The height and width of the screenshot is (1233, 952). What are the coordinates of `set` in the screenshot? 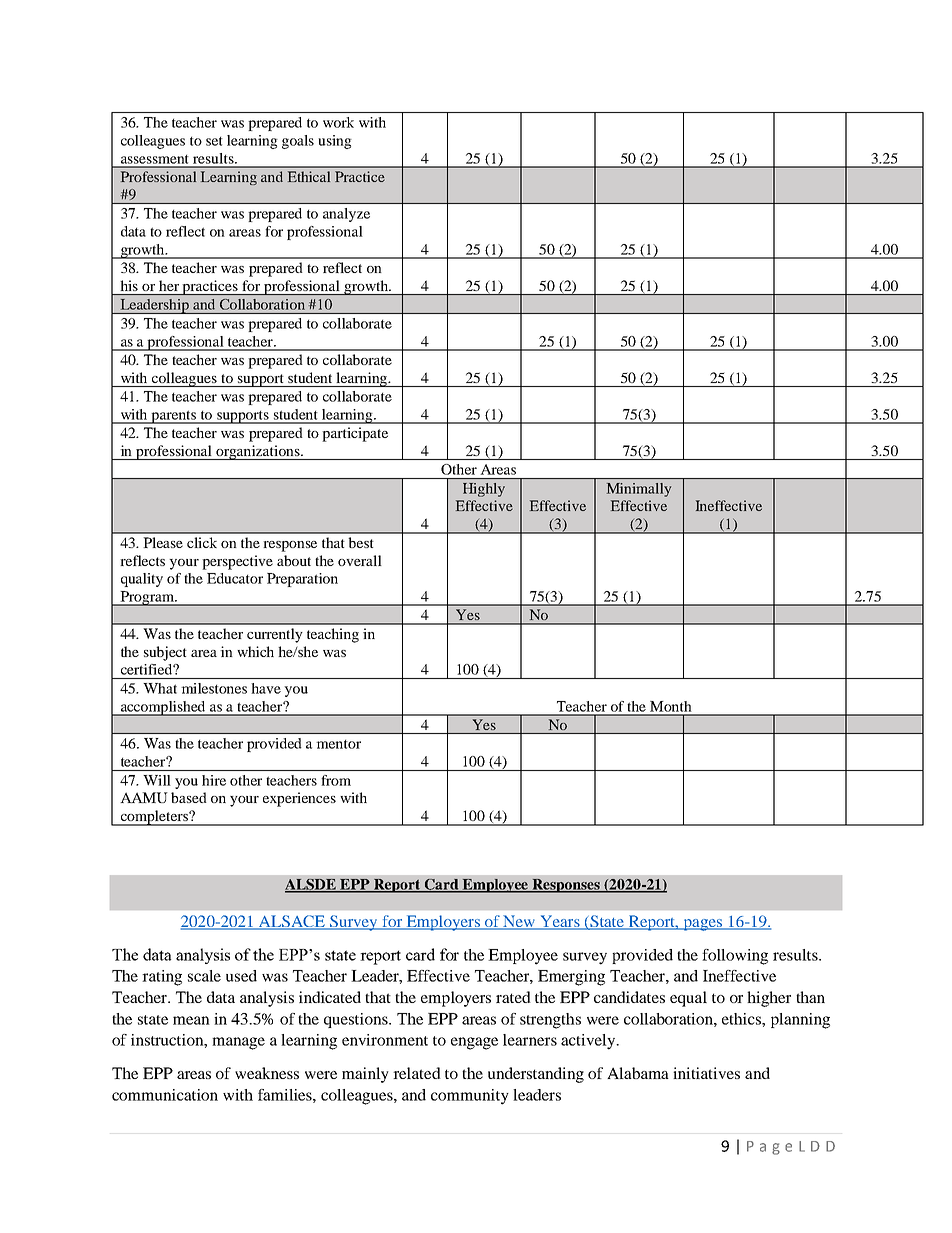 It's located at (214, 141).
